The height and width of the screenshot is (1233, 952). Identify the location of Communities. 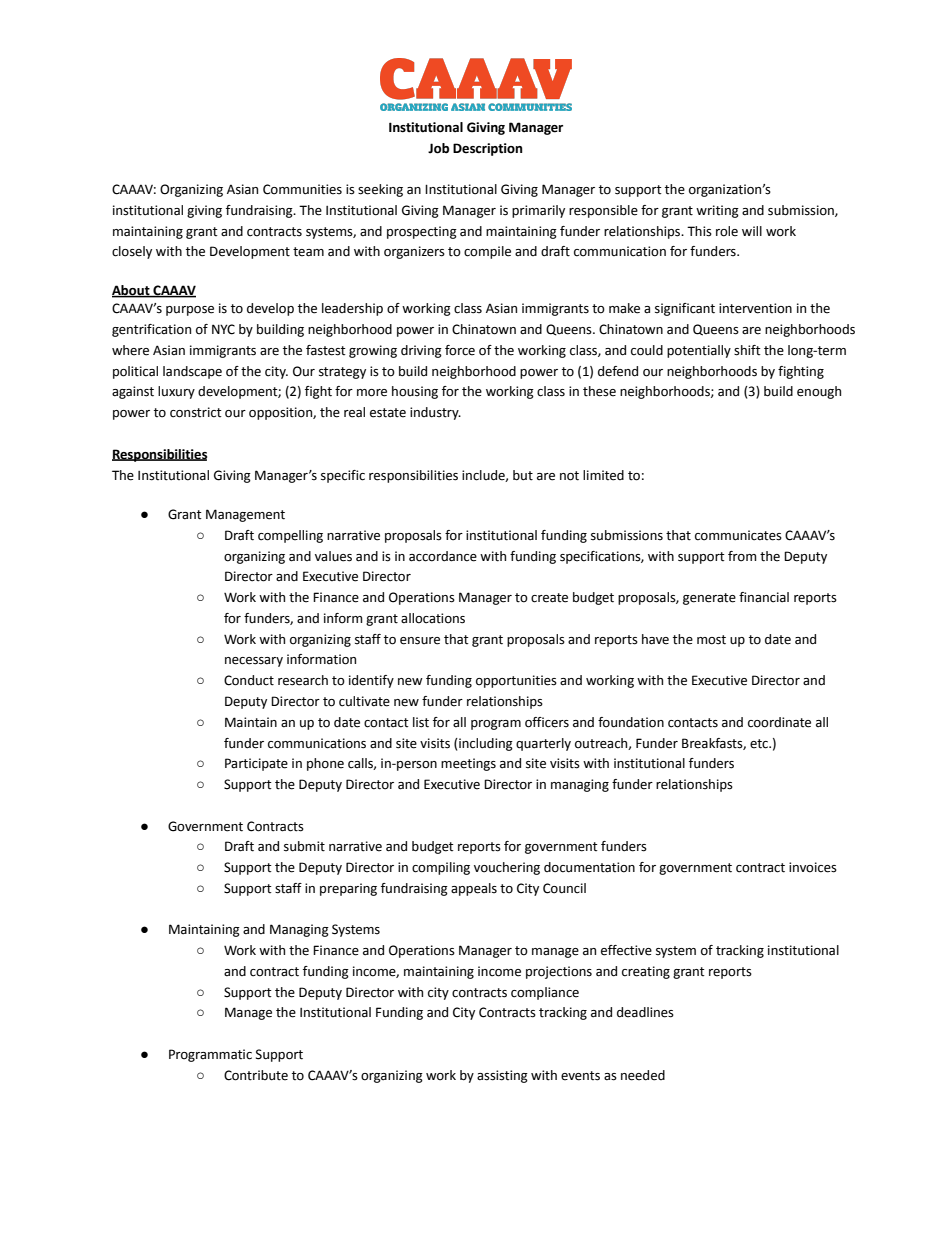
(302, 189).
